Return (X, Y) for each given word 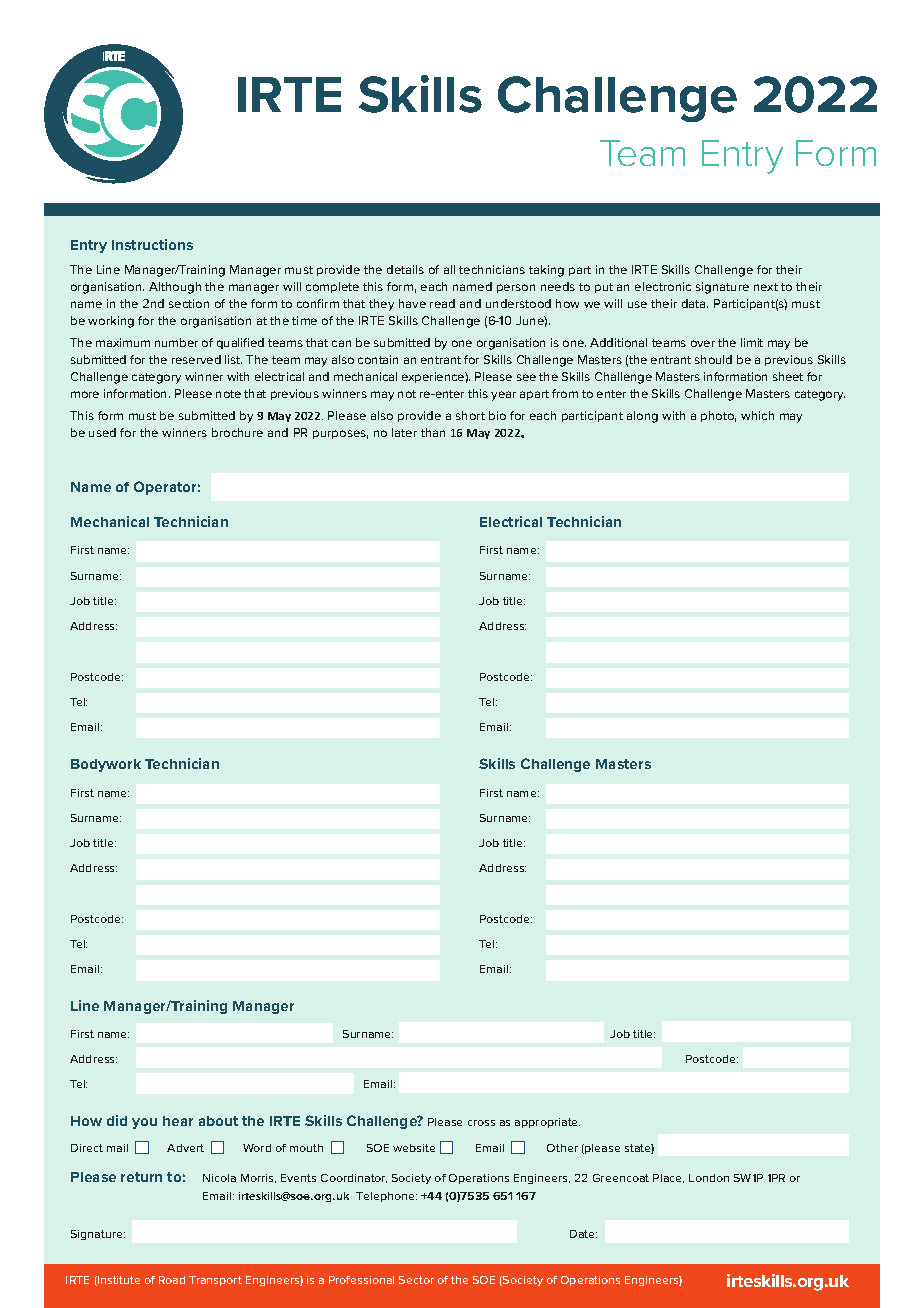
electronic (663, 286)
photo (718, 416)
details (405, 269)
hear (178, 1121)
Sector (416, 1280)
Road (172, 1280)
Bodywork (106, 765)
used (102, 432)
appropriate (547, 1123)
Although (175, 288)
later (404, 432)
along (642, 417)
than (433, 432)
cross (481, 1123)
